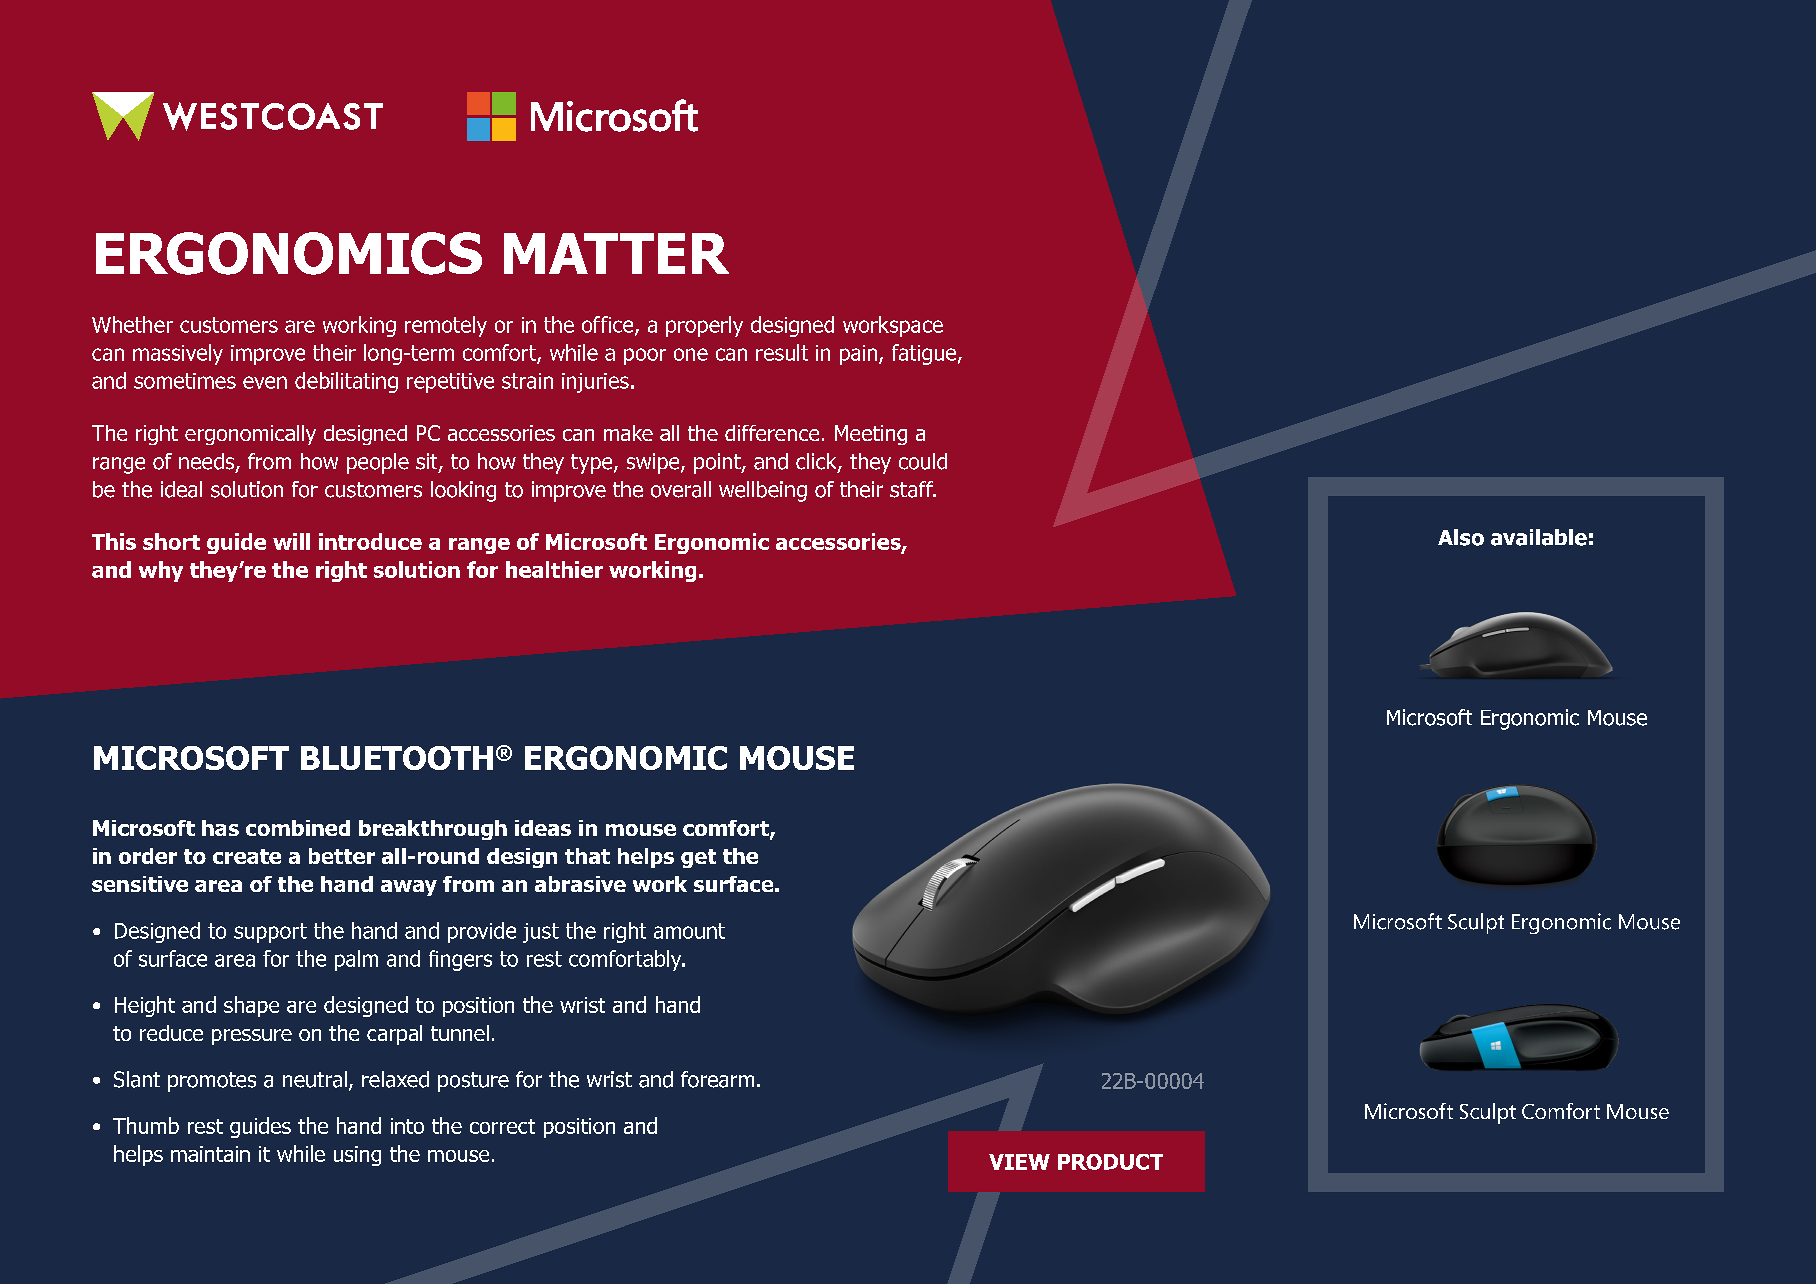 Image resolution: width=1816 pixels, height=1284 pixels. Describe the element at coordinates (210, 1154) in the screenshot. I see `maintain` at that location.
